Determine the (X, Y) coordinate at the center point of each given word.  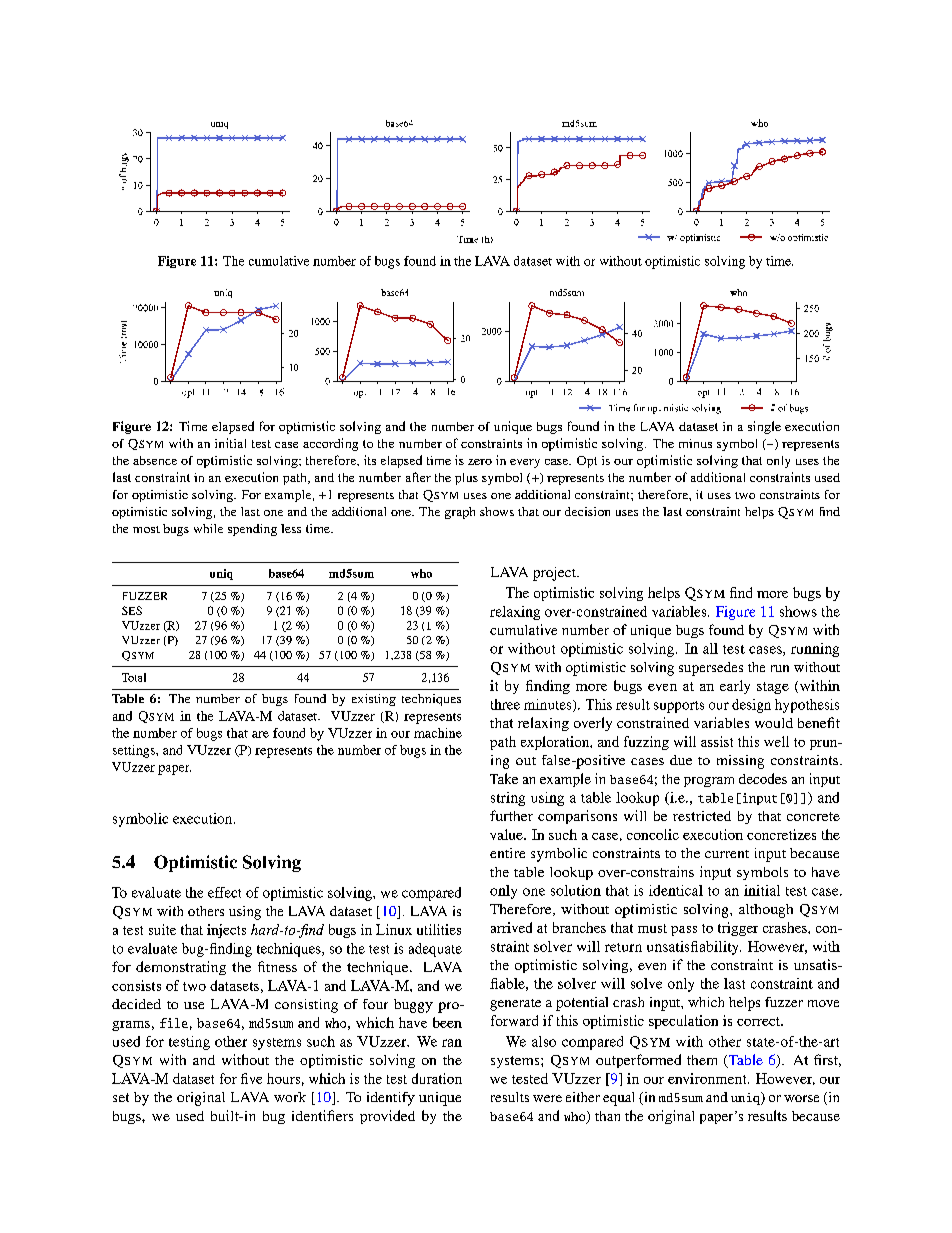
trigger (738, 929)
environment (708, 1078)
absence (155, 460)
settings (135, 751)
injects (226, 931)
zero (480, 462)
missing (740, 762)
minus (695, 443)
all (710, 648)
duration (437, 1078)
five (251, 1078)
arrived (511, 927)
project (555, 574)
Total (134, 677)
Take (504, 778)
